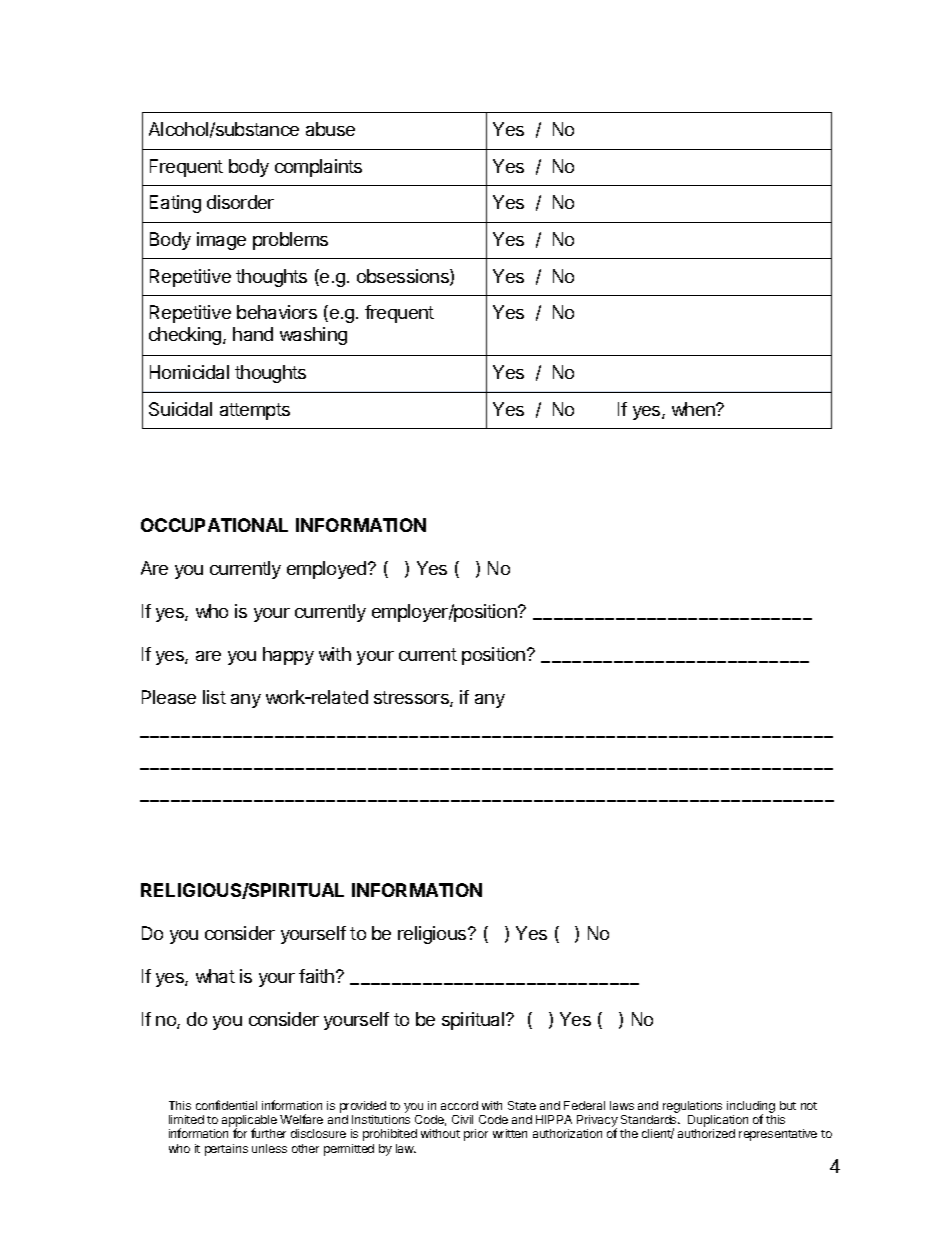 This screenshot has height=1233, width=952. What do you see at coordinates (330, 129) in the screenshot?
I see `abuse` at bounding box center [330, 129].
